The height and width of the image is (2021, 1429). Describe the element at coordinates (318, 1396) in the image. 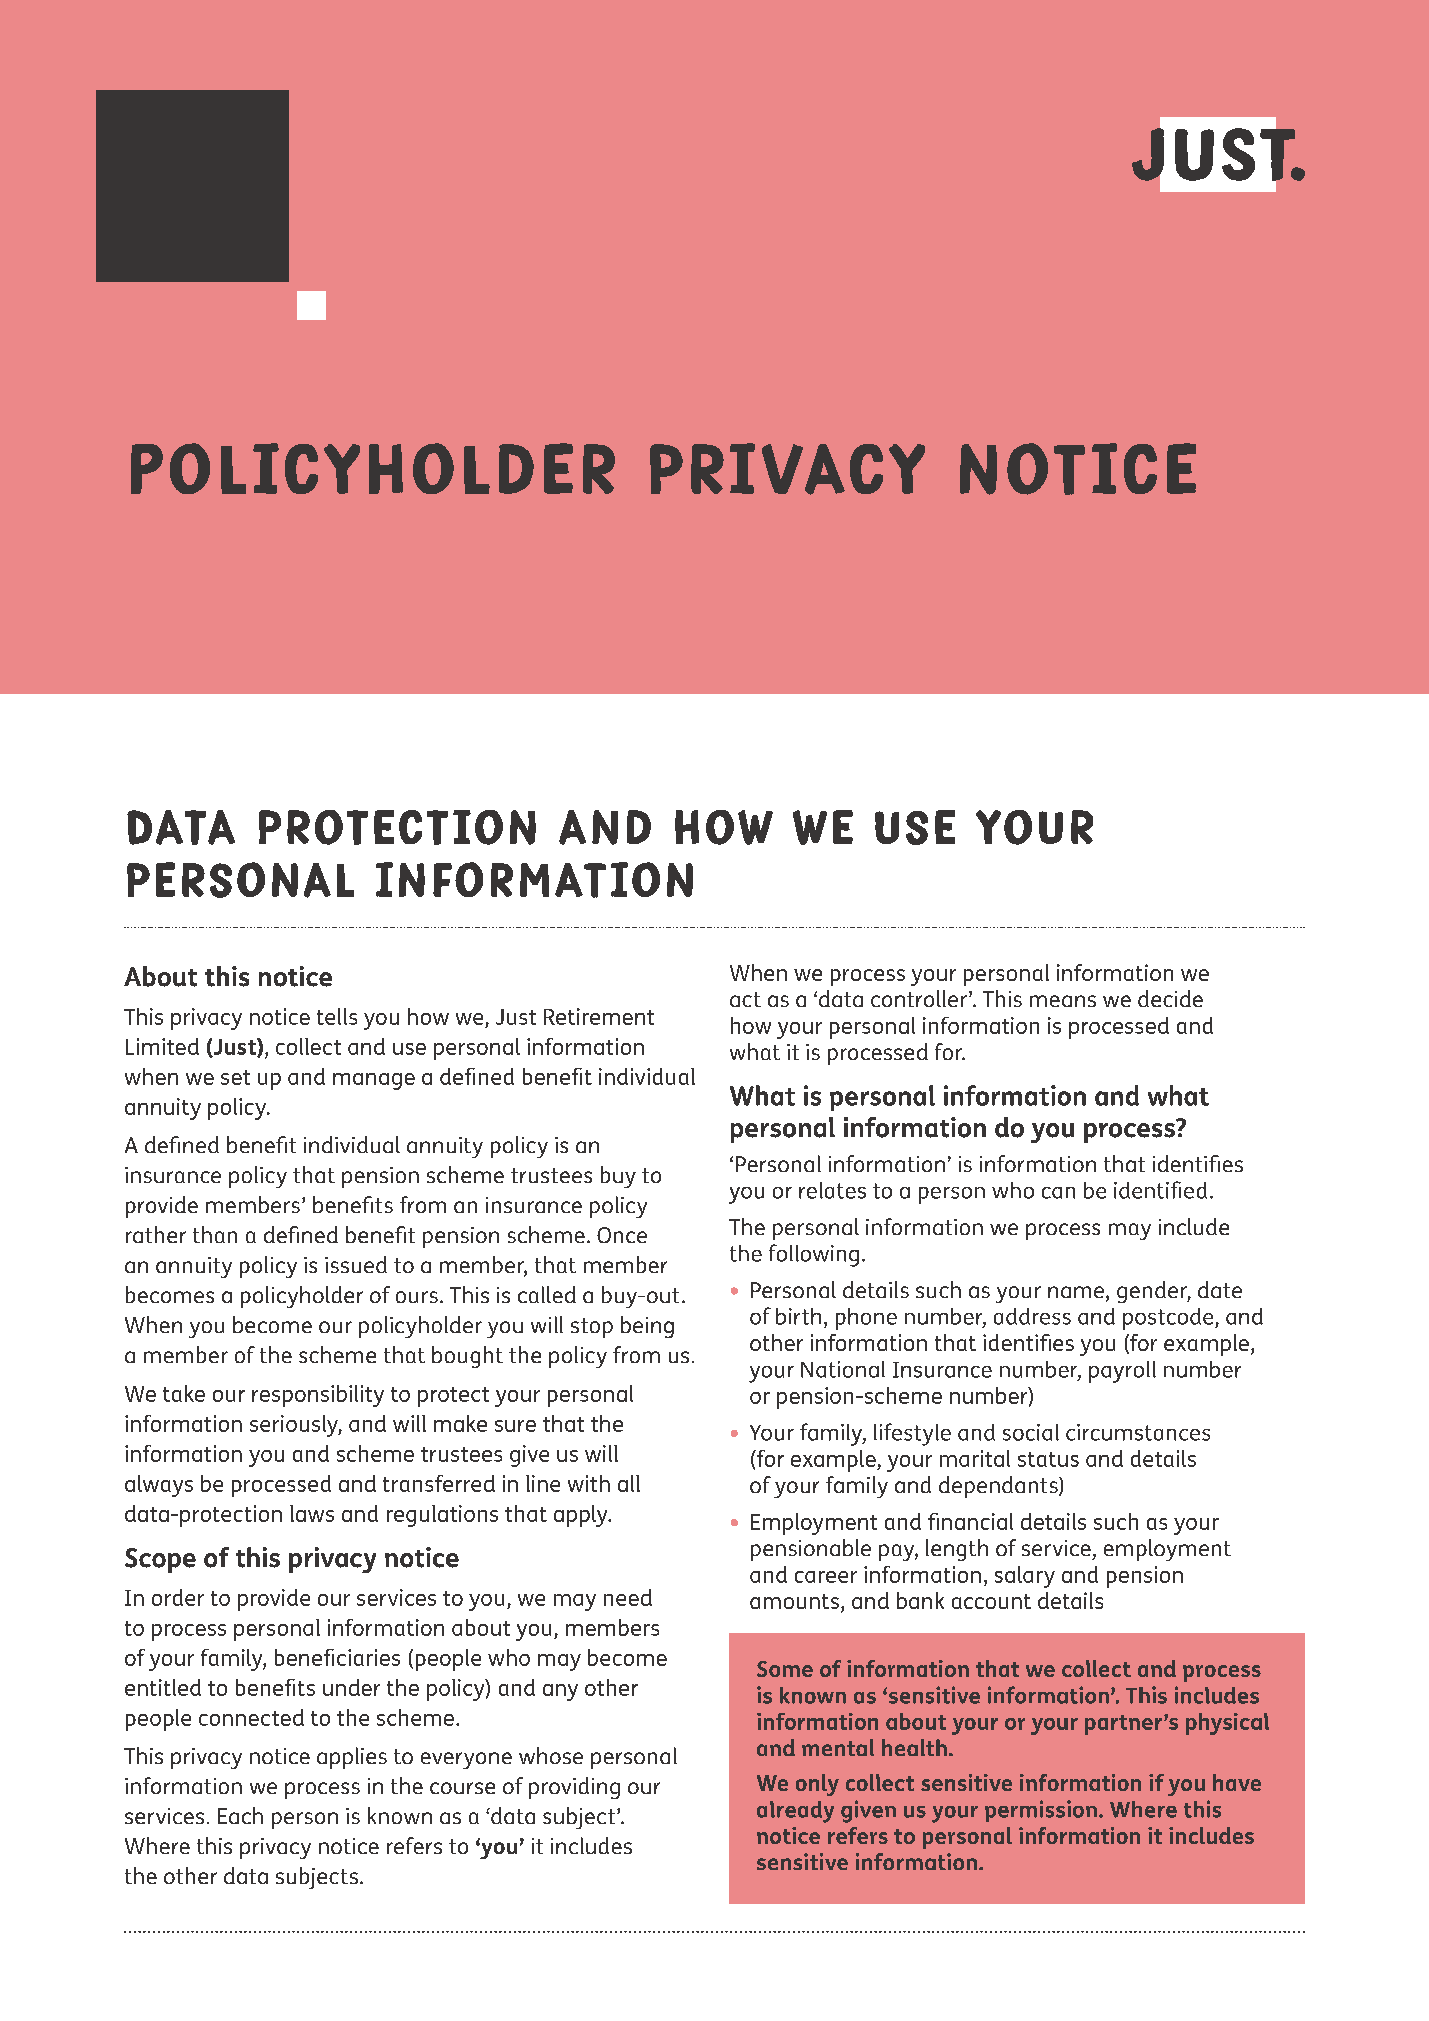

I see `responsibility` at that location.
